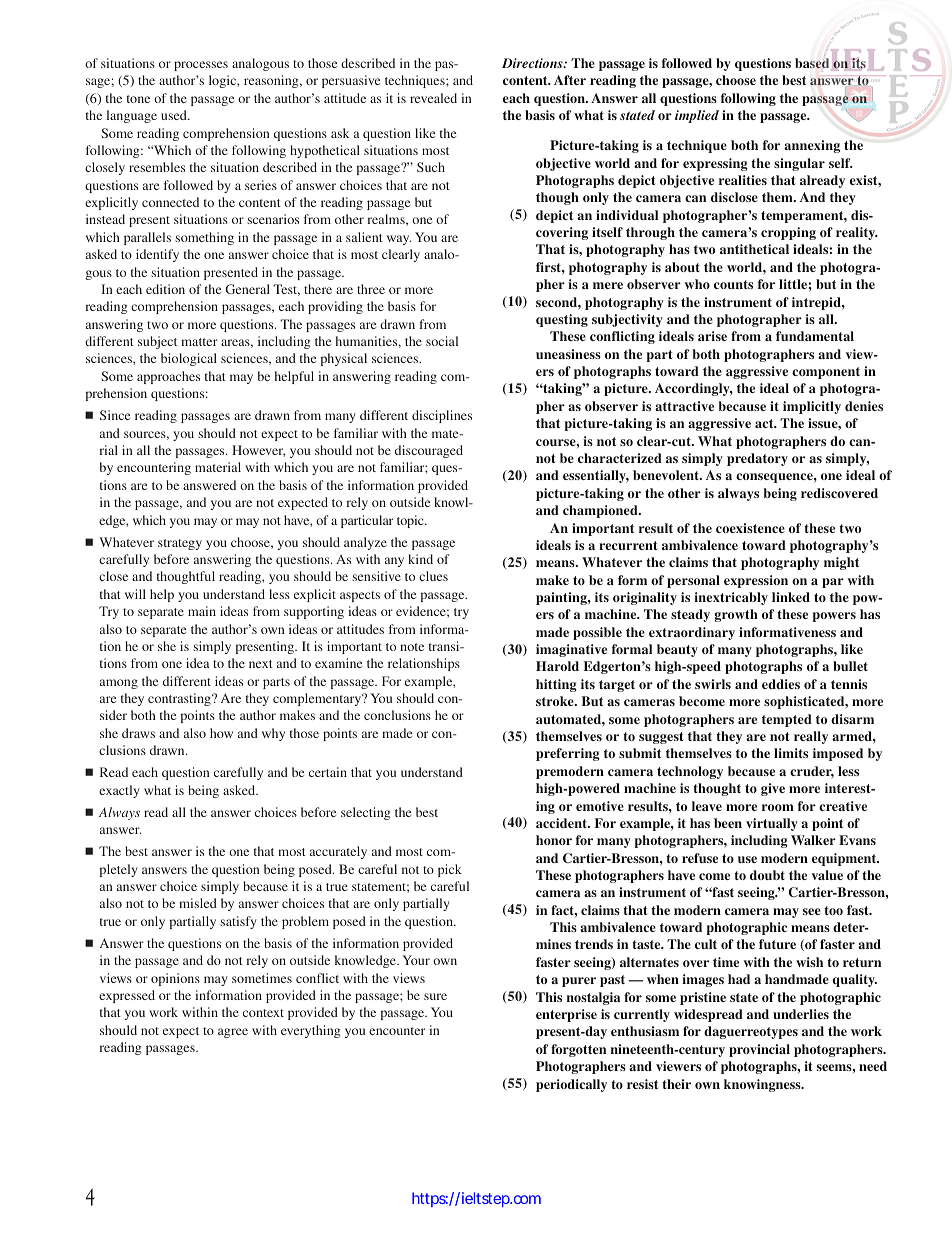 This screenshot has width=952, height=1237. I want to click on room, so click(778, 807).
